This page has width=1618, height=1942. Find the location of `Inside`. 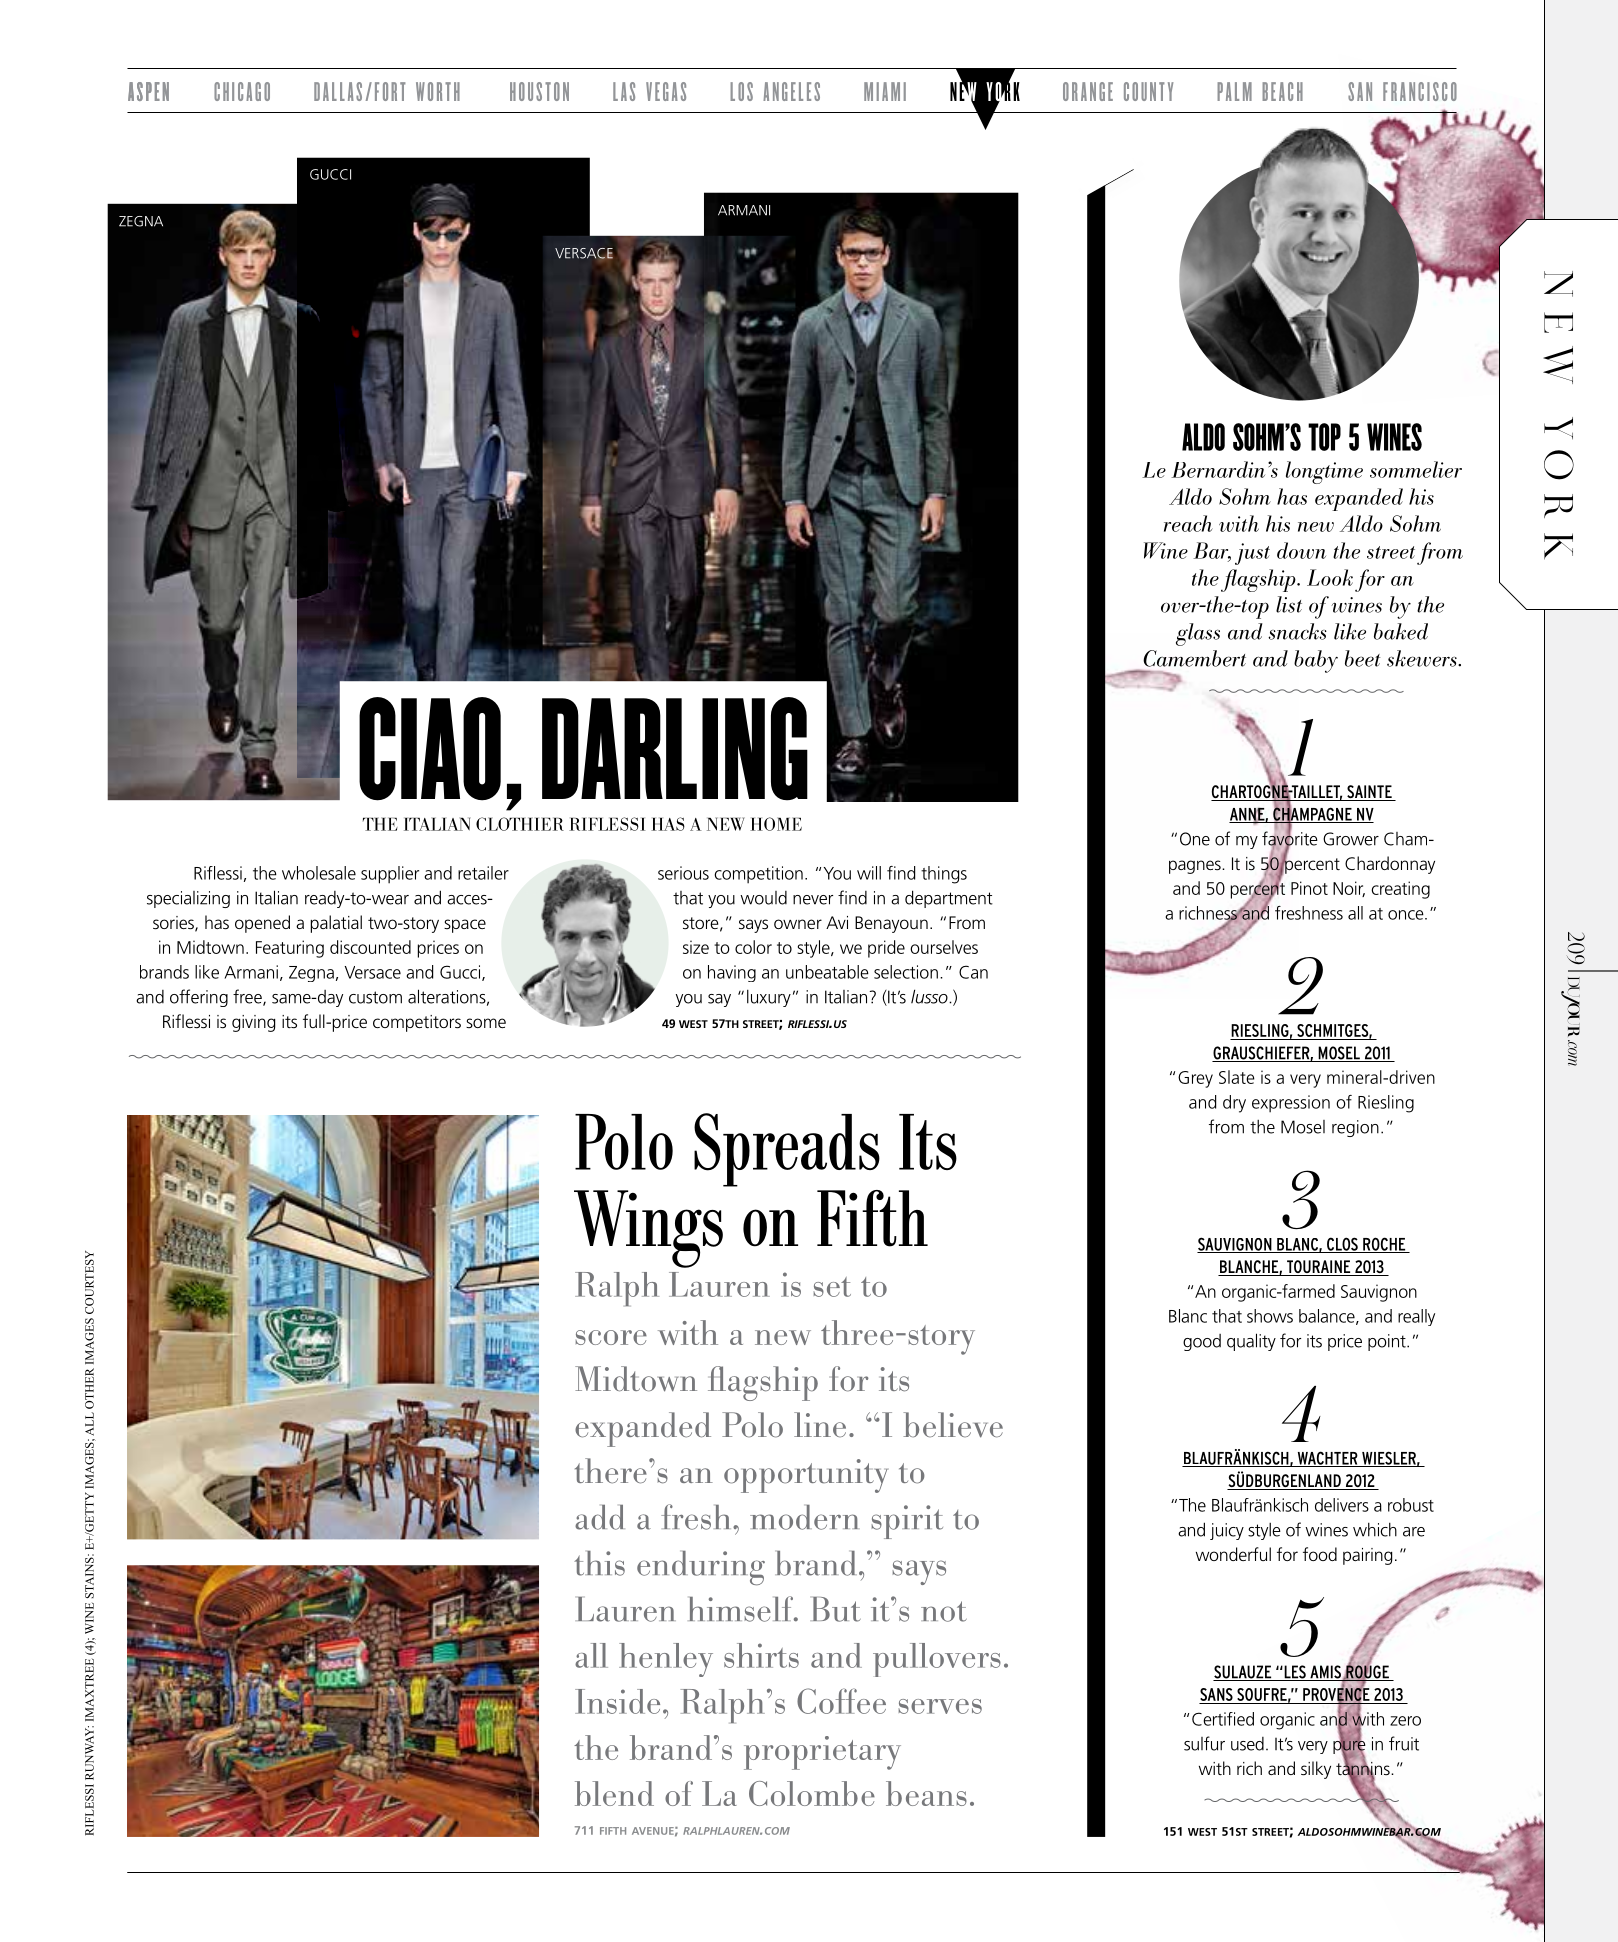

Inside is located at coordinates (617, 1701).
